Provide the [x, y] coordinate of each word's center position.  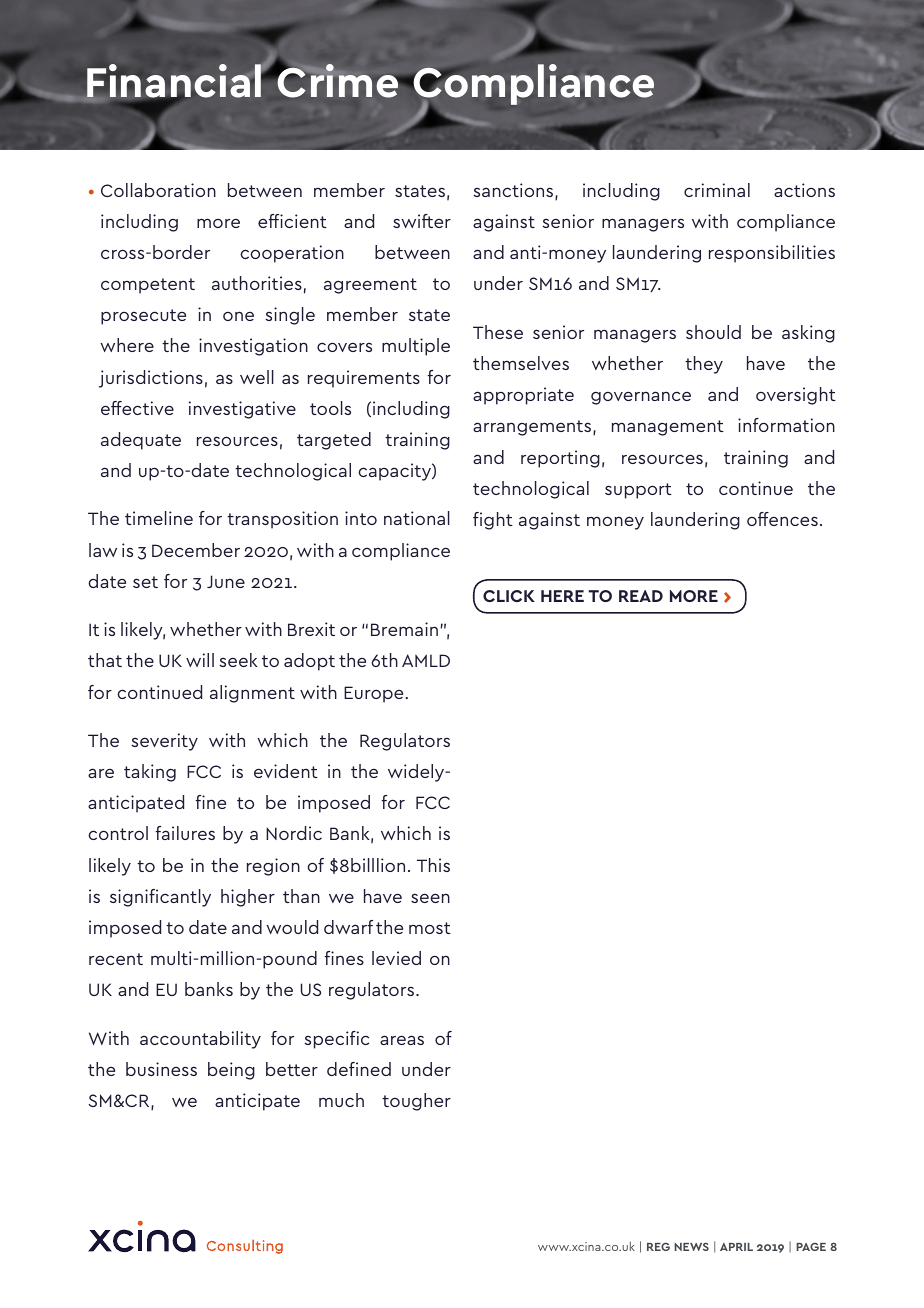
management [668, 428]
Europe [373, 694]
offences [782, 519]
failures [185, 833]
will [200, 660]
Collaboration [158, 190]
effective [137, 408]
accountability [200, 1040]
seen [430, 898]
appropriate [523, 396]
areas [402, 1040]
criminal [717, 190]
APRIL [736, 1247]
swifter [422, 221]
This [433, 865]
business [161, 1069]
